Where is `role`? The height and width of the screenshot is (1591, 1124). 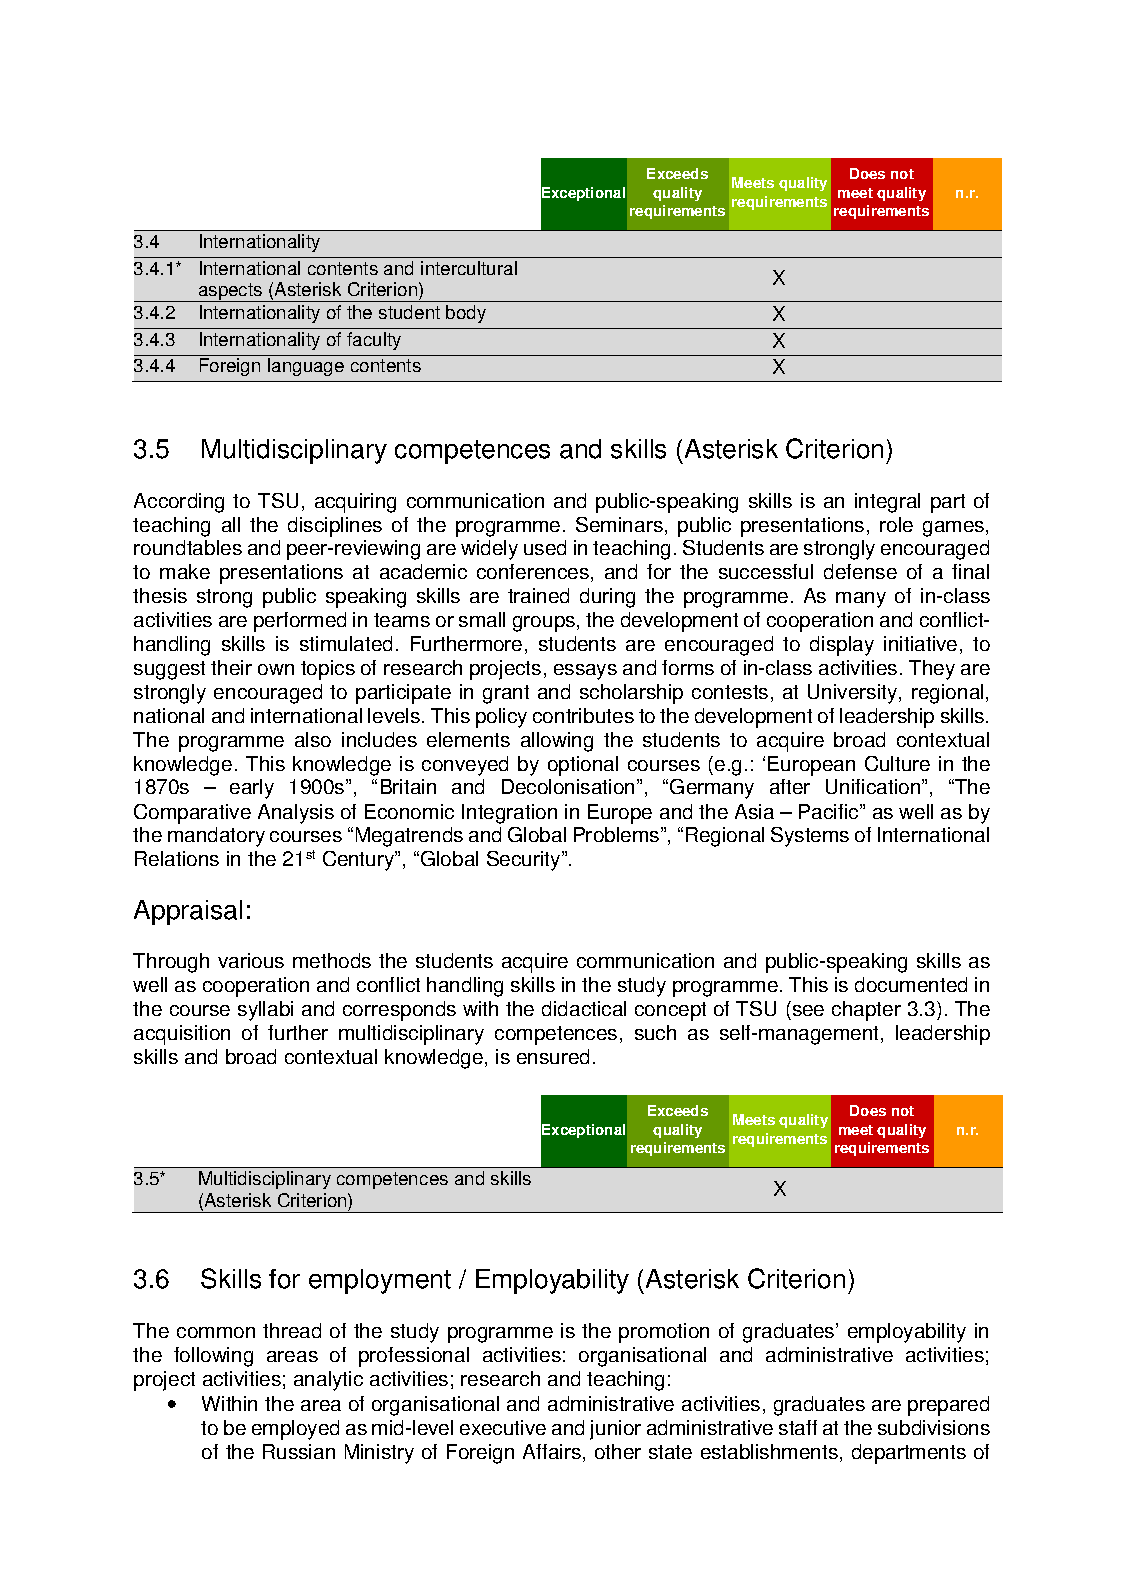 role is located at coordinates (896, 524).
